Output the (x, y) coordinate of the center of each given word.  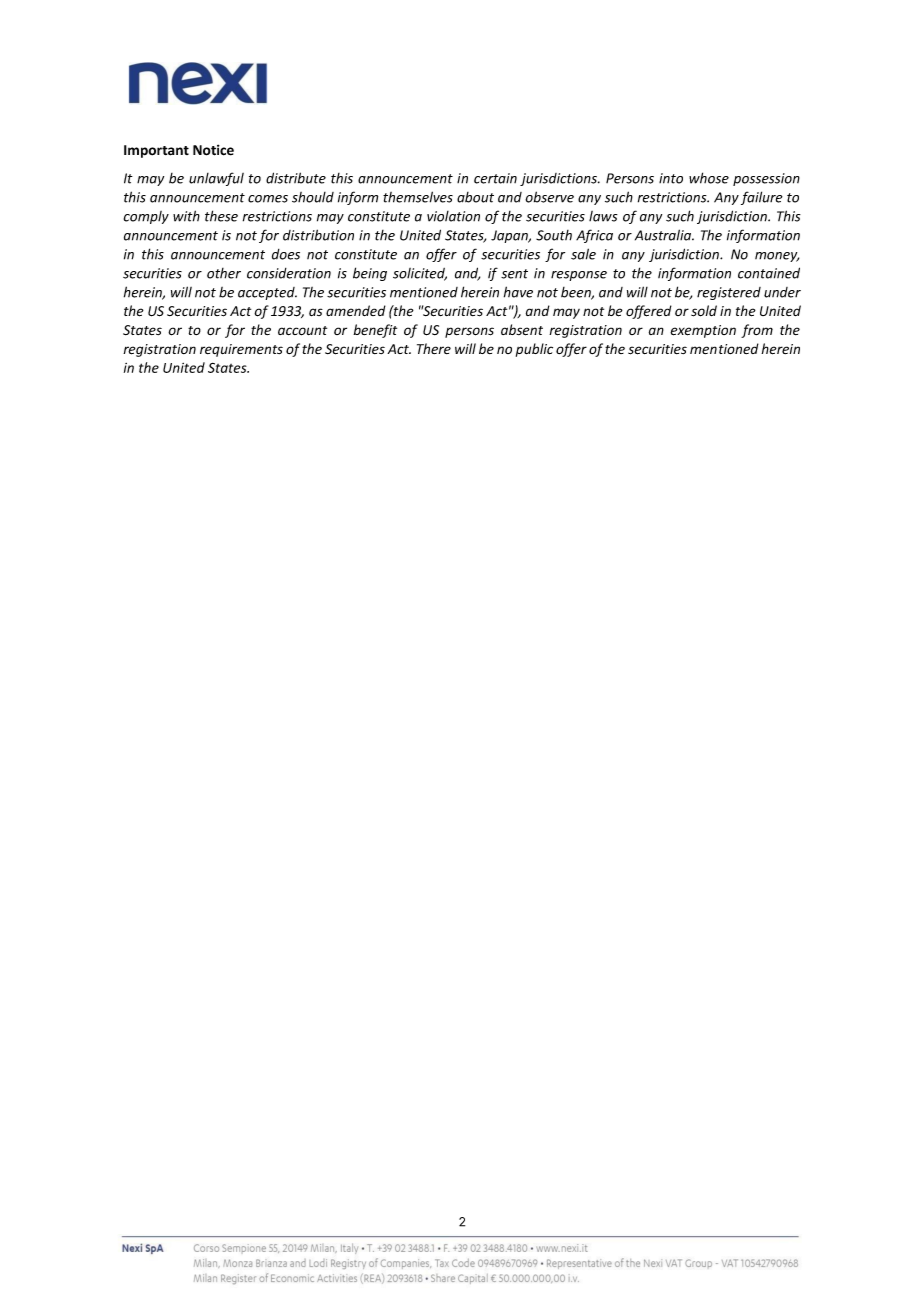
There (434, 348)
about (475, 197)
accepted (267, 293)
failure (762, 198)
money (777, 257)
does (286, 254)
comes (268, 199)
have (518, 292)
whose (709, 178)
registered (729, 293)
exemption (703, 331)
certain (495, 178)
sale (583, 254)
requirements (241, 350)
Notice (213, 150)
